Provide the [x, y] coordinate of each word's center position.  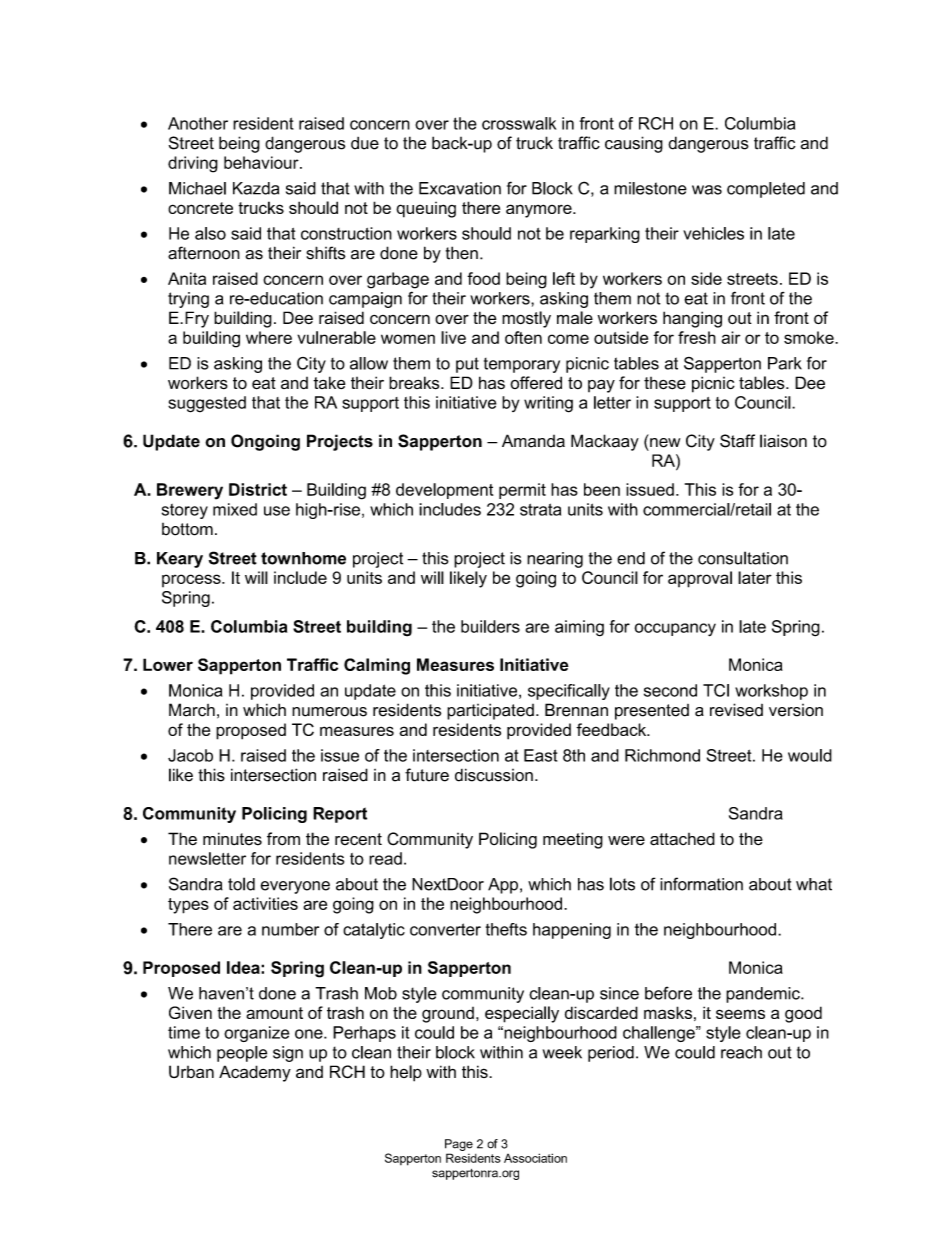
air [730, 337]
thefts [506, 929]
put [467, 365]
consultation [743, 558]
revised [736, 710]
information [701, 884]
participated [490, 711]
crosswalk [519, 123]
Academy [255, 1073]
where [269, 337]
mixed [235, 509]
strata [540, 509]
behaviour [262, 162]
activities [265, 903]
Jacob [190, 755]
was [707, 190]
